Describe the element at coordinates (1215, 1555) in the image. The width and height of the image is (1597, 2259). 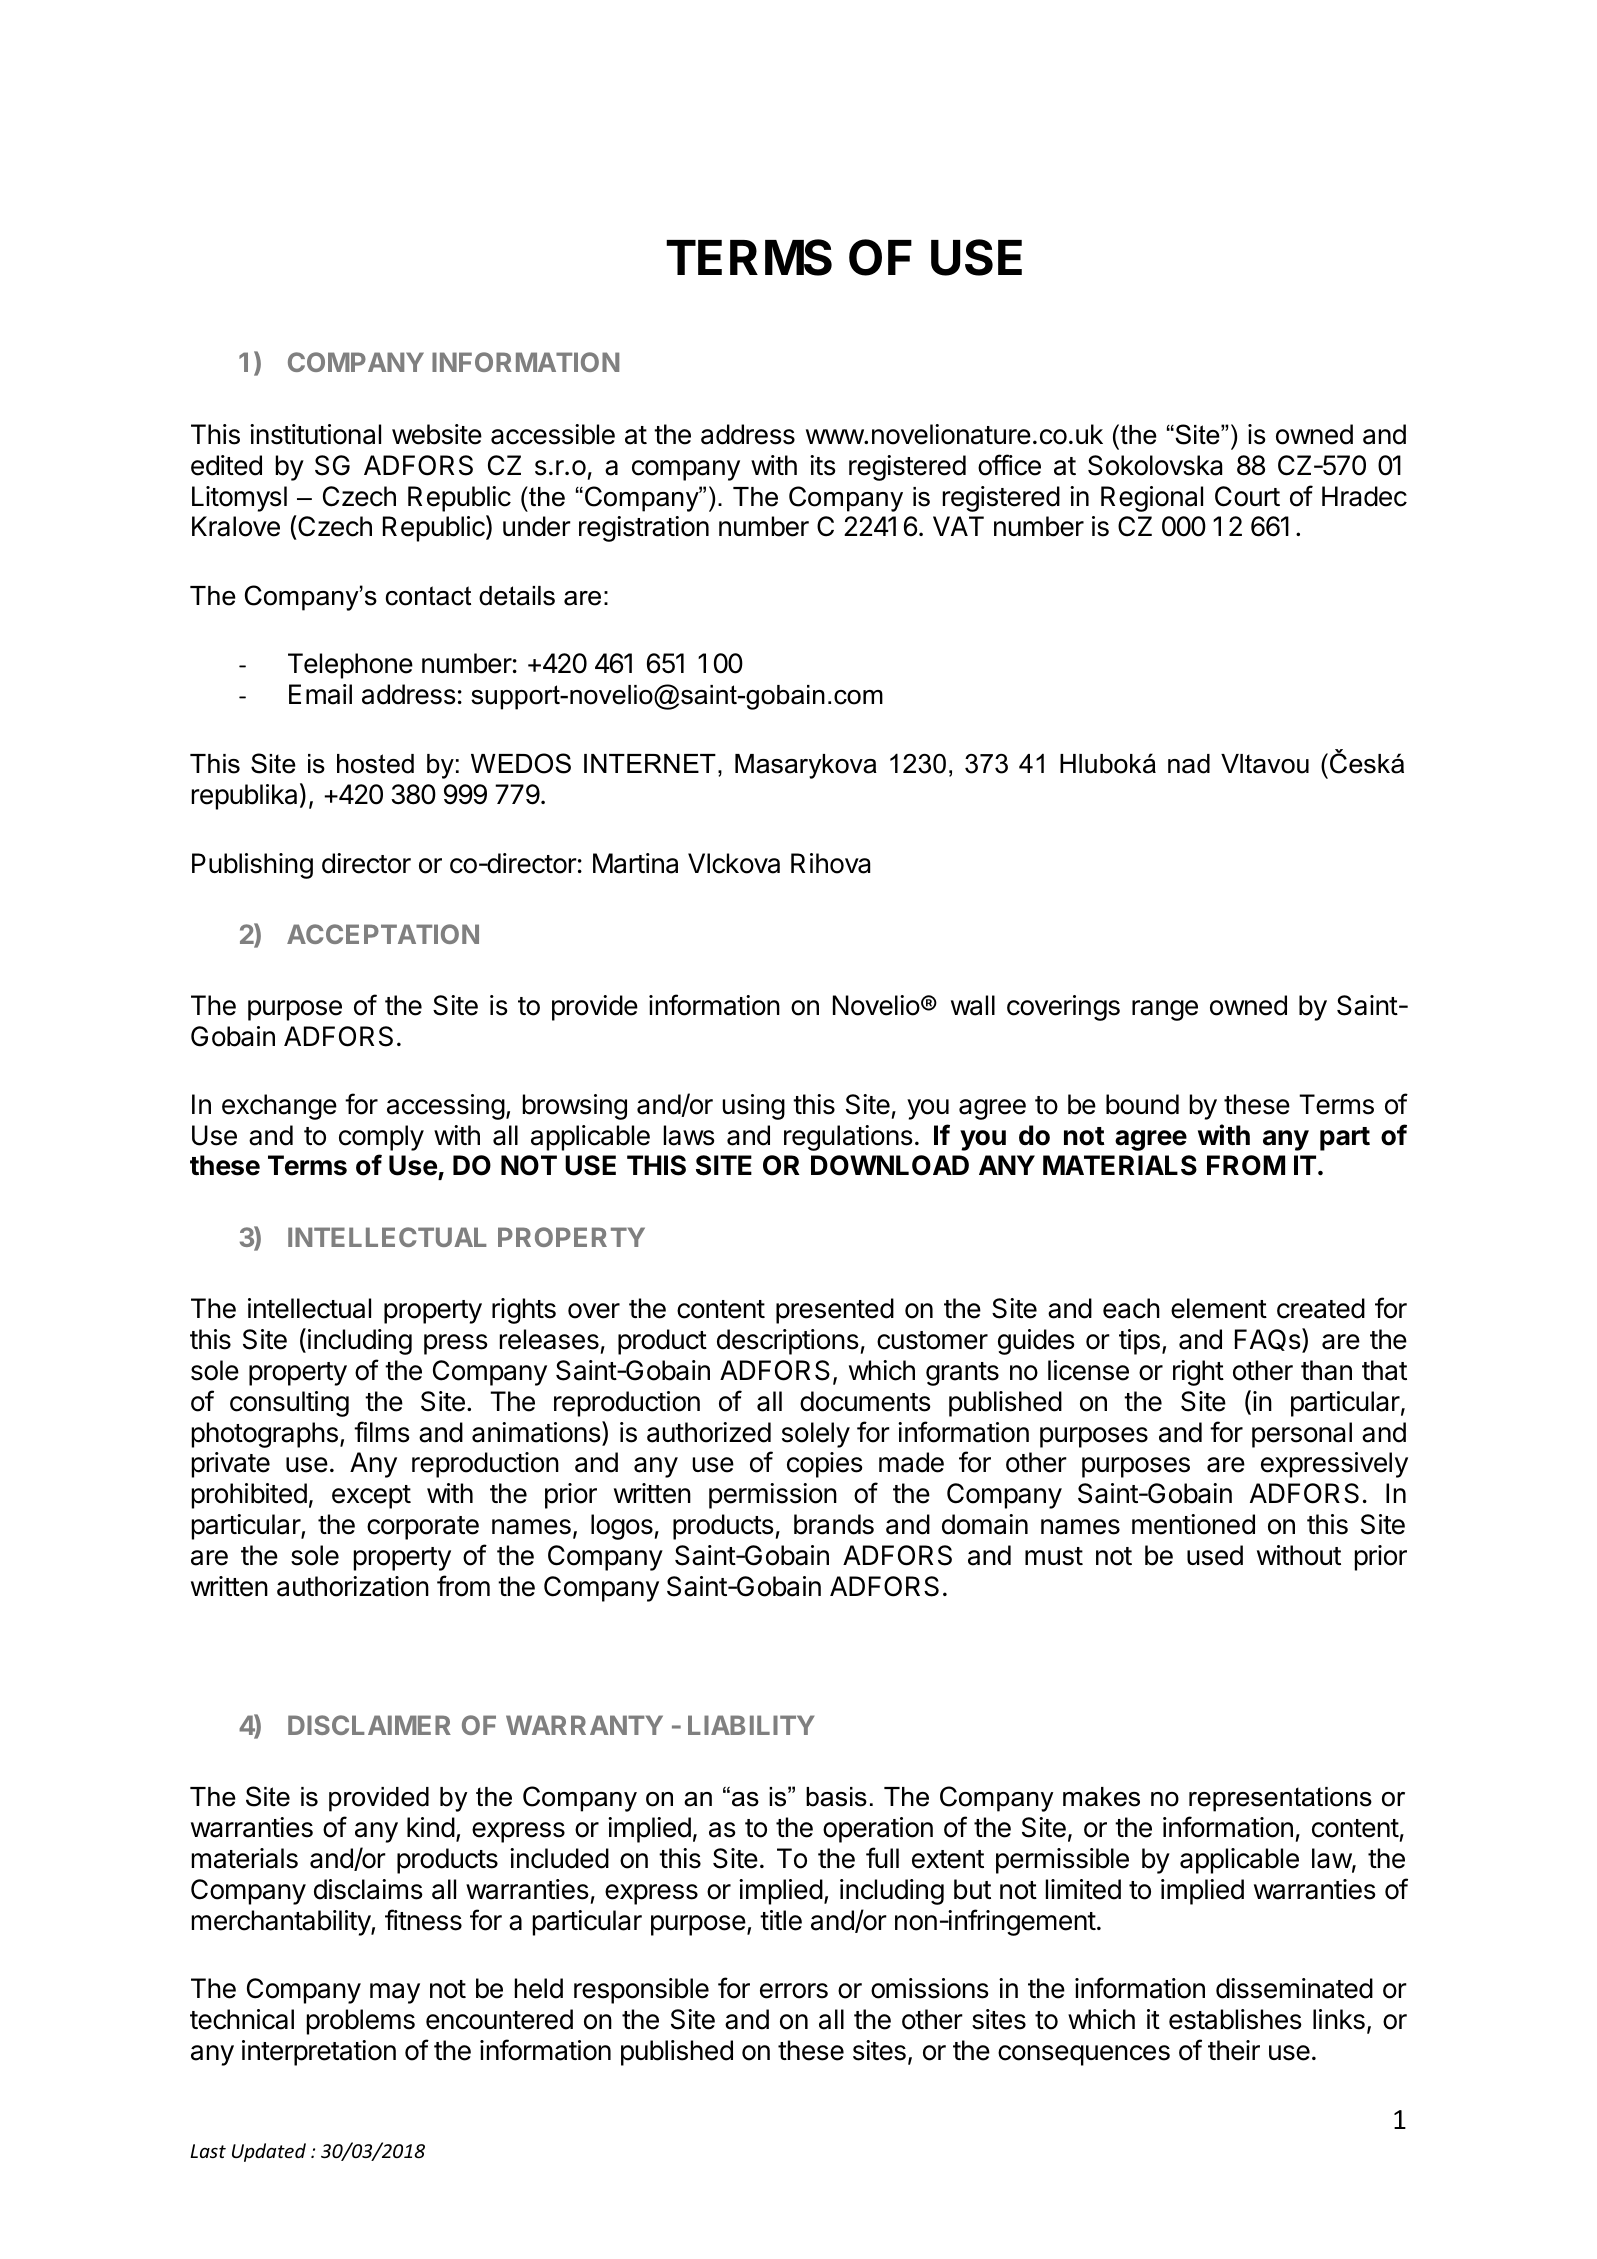
I see `used` at that location.
